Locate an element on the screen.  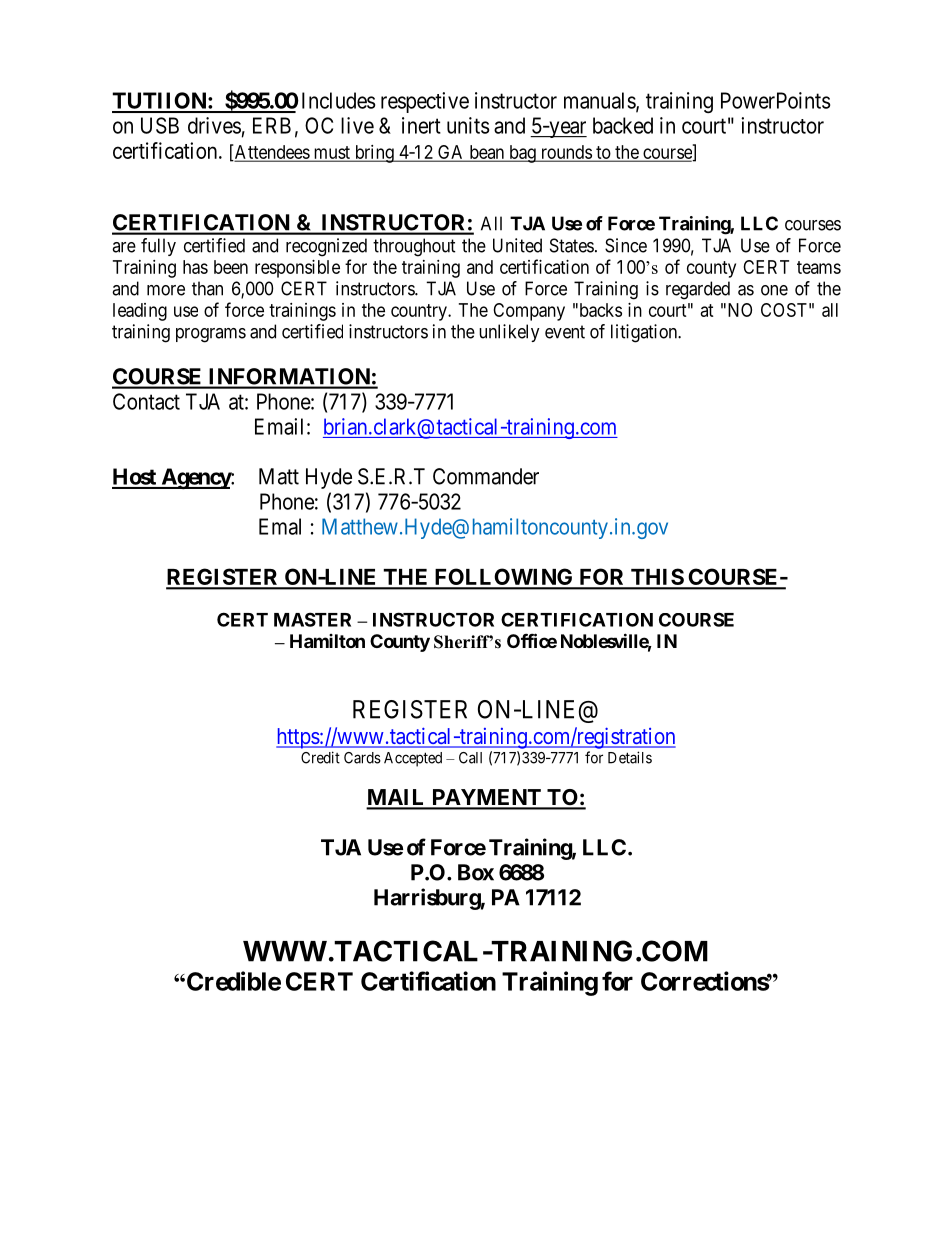
Box is located at coordinates (476, 872).
